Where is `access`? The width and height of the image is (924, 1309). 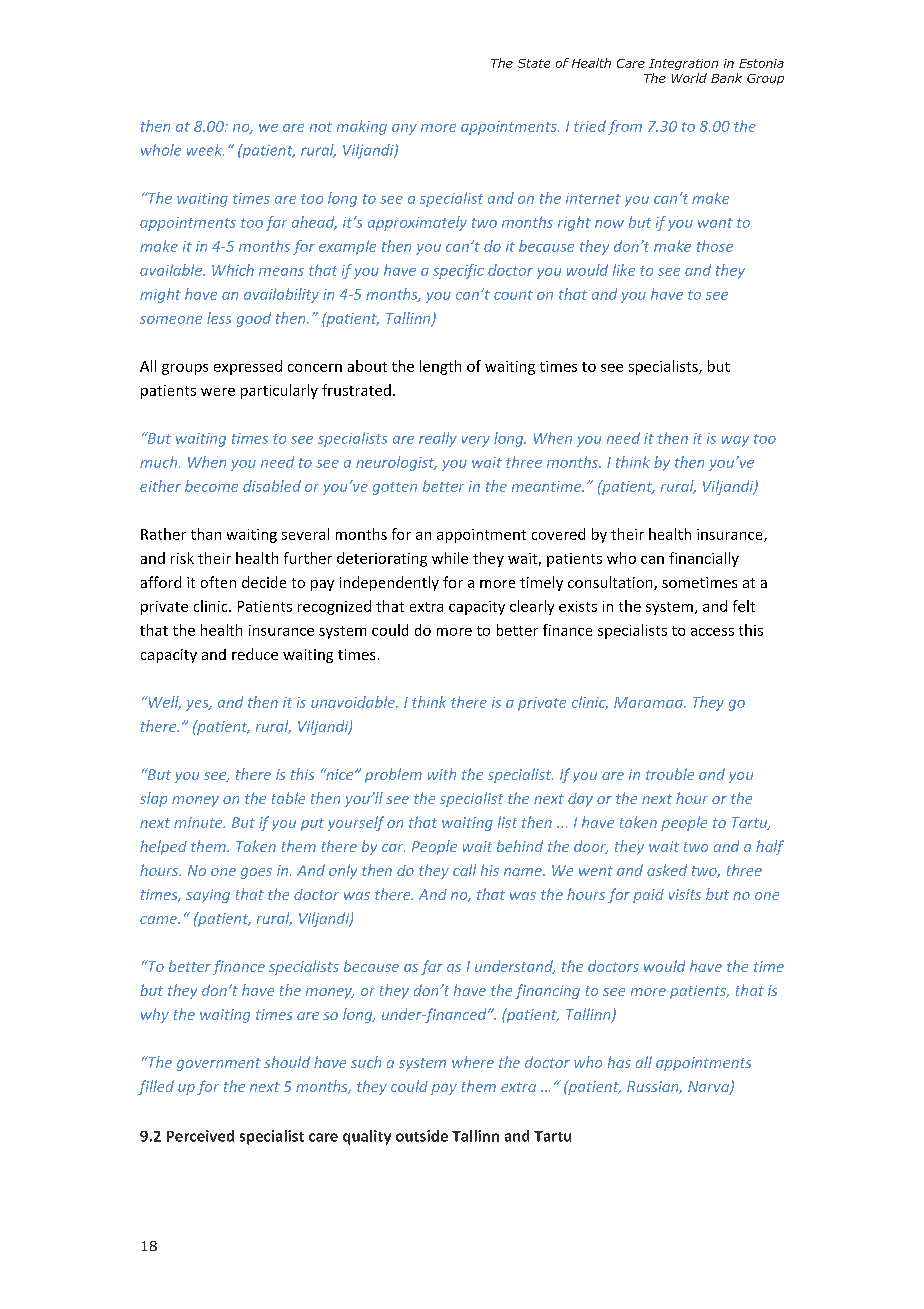 access is located at coordinates (712, 632).
